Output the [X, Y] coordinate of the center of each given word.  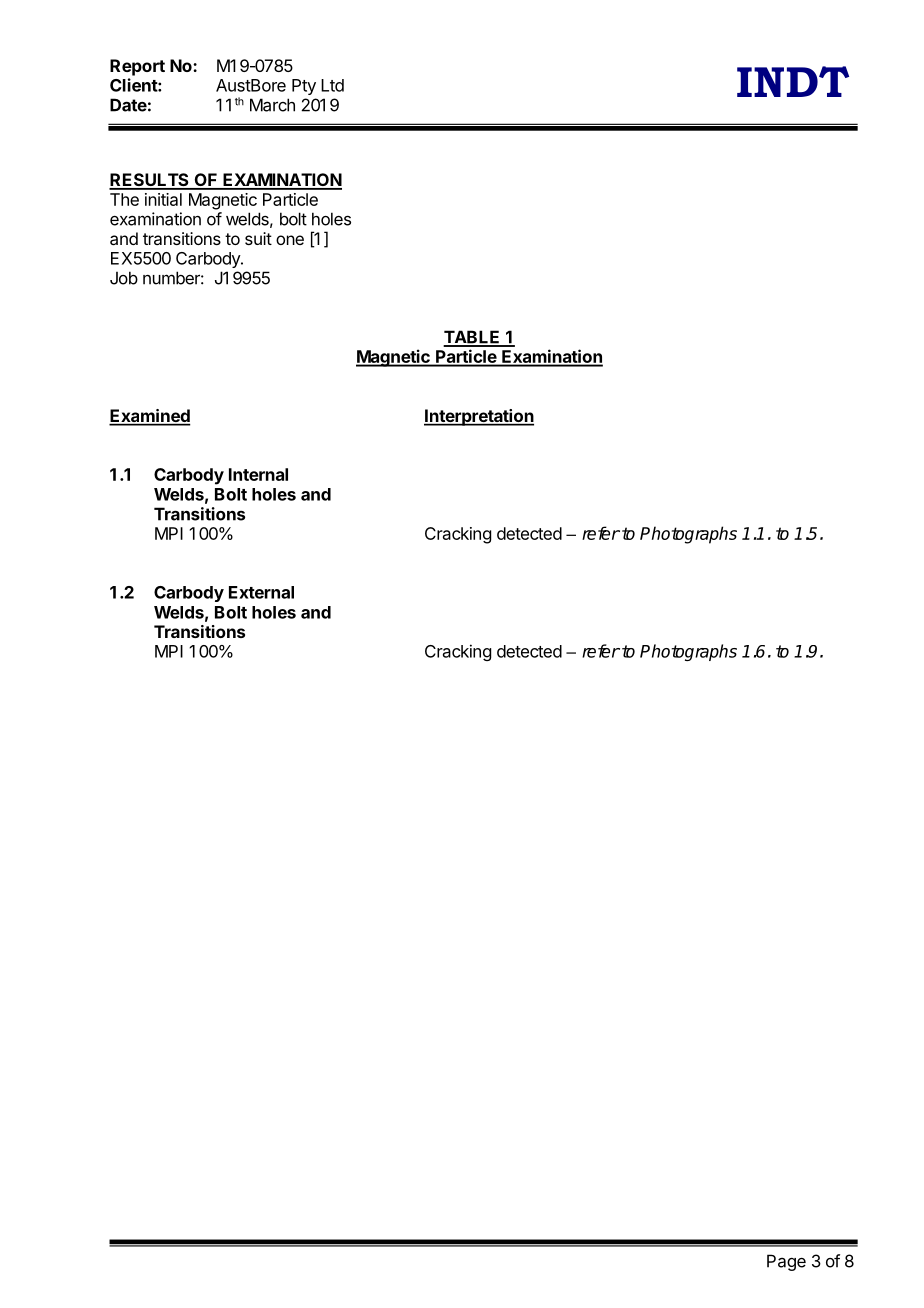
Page [786, 1262]
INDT [793, 81]
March [272, 105]
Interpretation [479, 417]
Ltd [332, 85]
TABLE [472, 338]
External [261, 592]
